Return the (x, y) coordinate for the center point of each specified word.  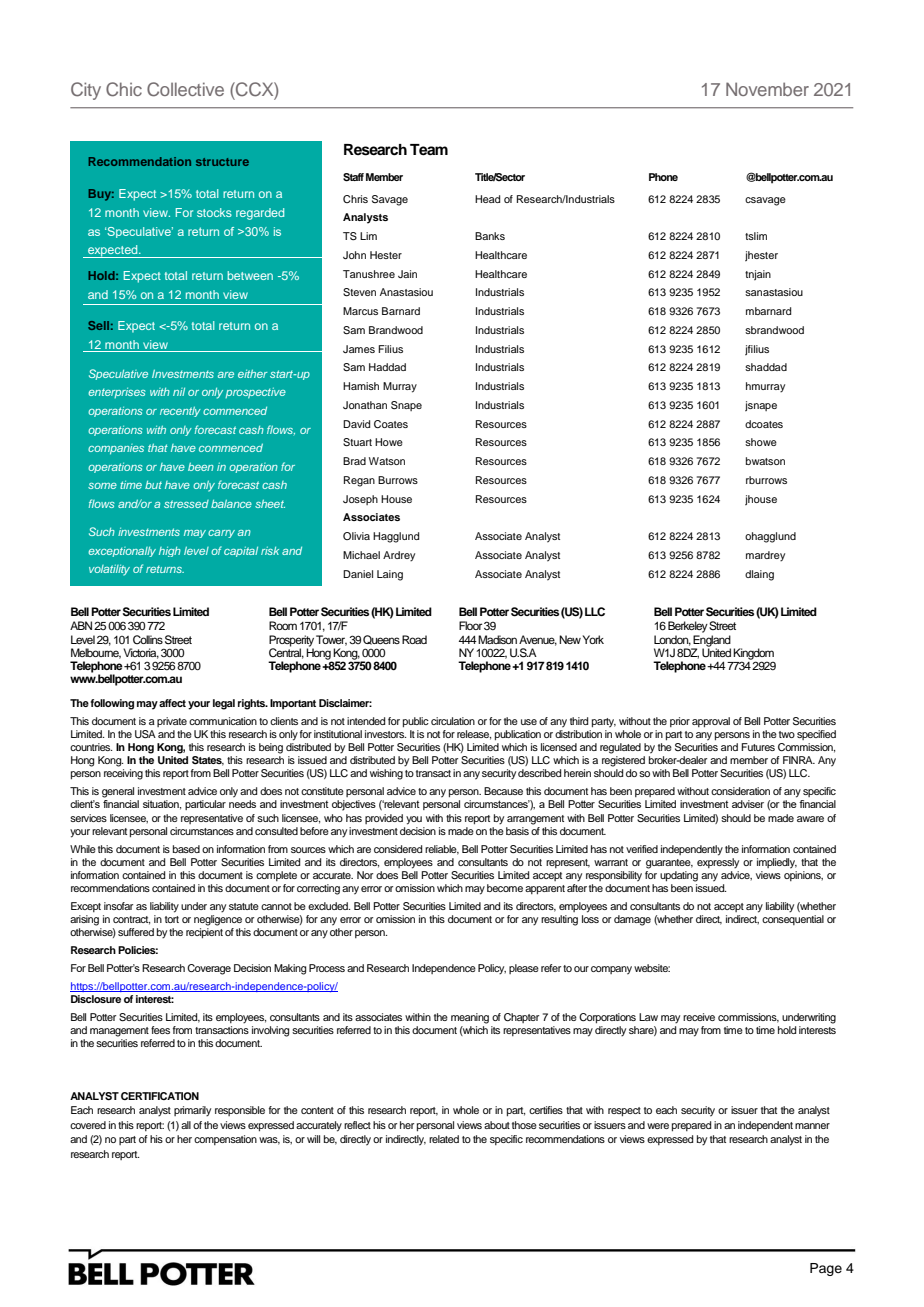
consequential (793, 920)
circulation (453, 721)
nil (179, 392)
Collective (185, 89)
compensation (225, 1140)
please (524, 969)
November (767, 89)
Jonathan (365, 405)
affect (172, 703)
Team (429, 150)
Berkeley (688, 627)
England (711, 642)
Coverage (209, 969)
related (444, 1139)
